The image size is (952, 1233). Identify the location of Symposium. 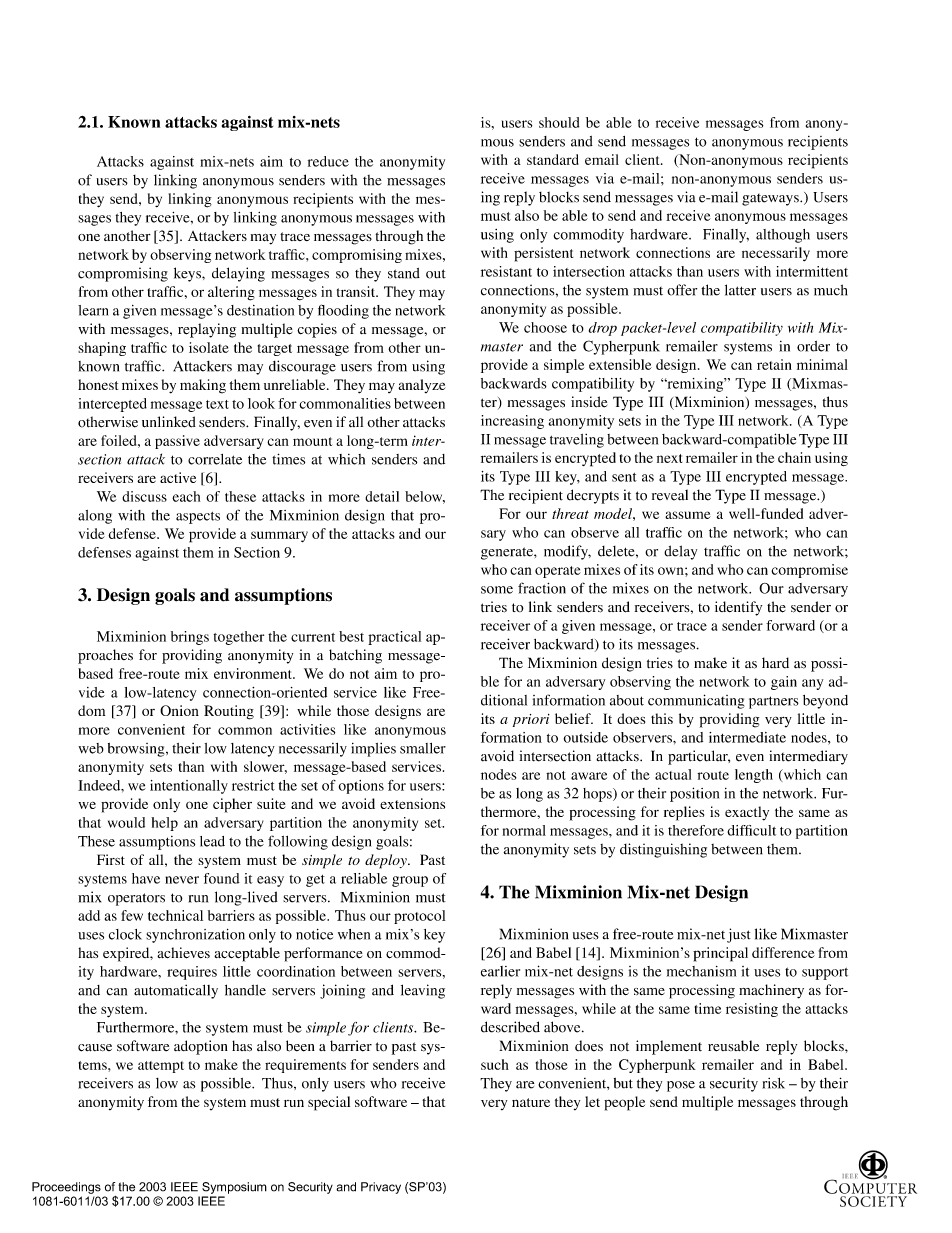
(234, 1188).
